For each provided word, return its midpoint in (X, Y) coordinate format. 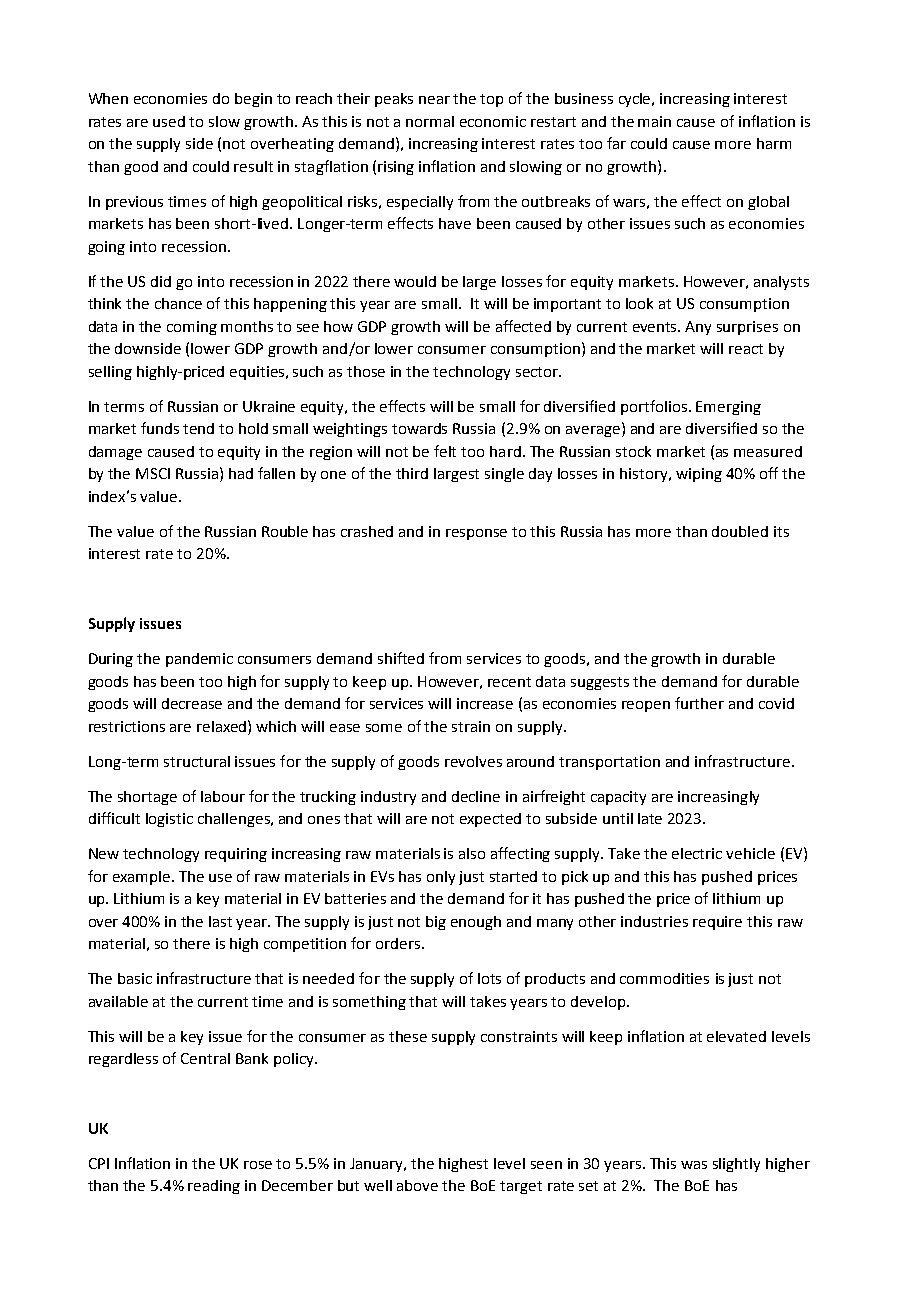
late (650, 818)
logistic (169, 820)
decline (476, 796)
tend (198, 428)
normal (430, 121)
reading (214, 1187)
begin (253, 100)
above (417, 1185)
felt (445, 451)
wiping (699, 475)
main (654, 121)
